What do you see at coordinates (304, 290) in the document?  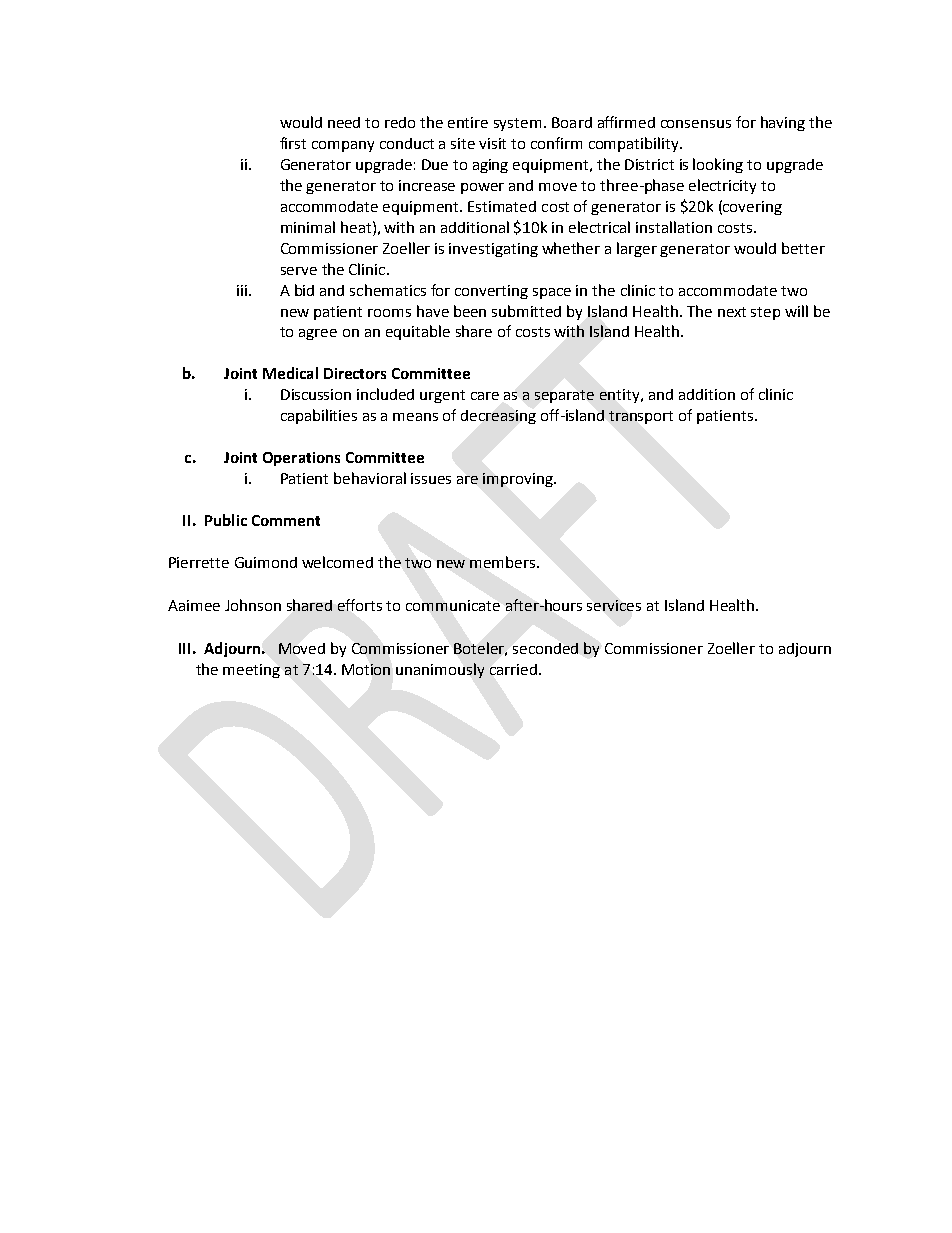 I see `bid` at bounding box center [304, 290].
